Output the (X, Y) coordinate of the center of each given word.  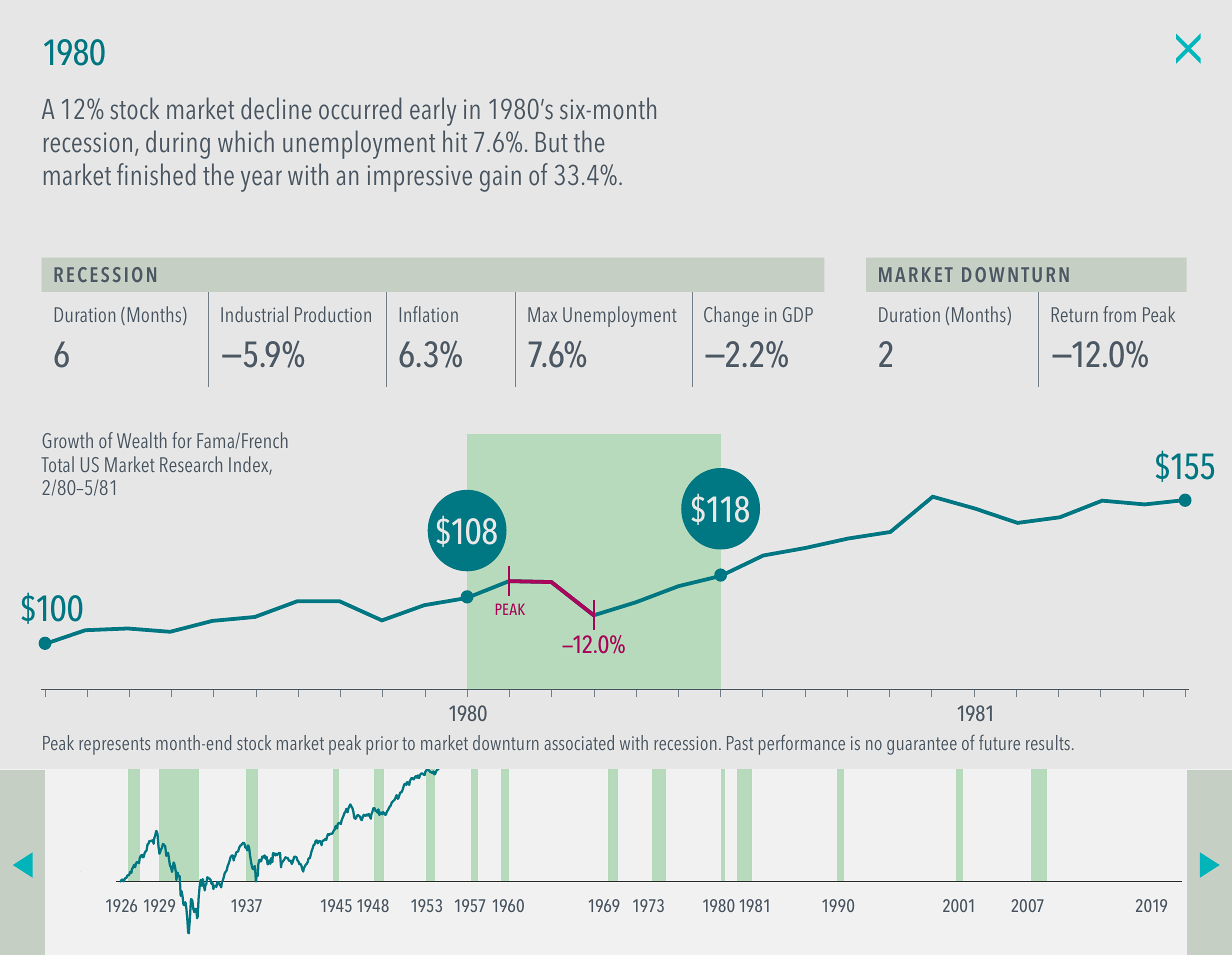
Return (1075, 314)
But (552, 142)
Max (542, 314)
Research (191, 464)
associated (579, 742)
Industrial (254, 314)
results (1048, 742)
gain (500, 178)
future (999, 742)
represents (114, 746)
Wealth (142, 440)
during (178, 144)
